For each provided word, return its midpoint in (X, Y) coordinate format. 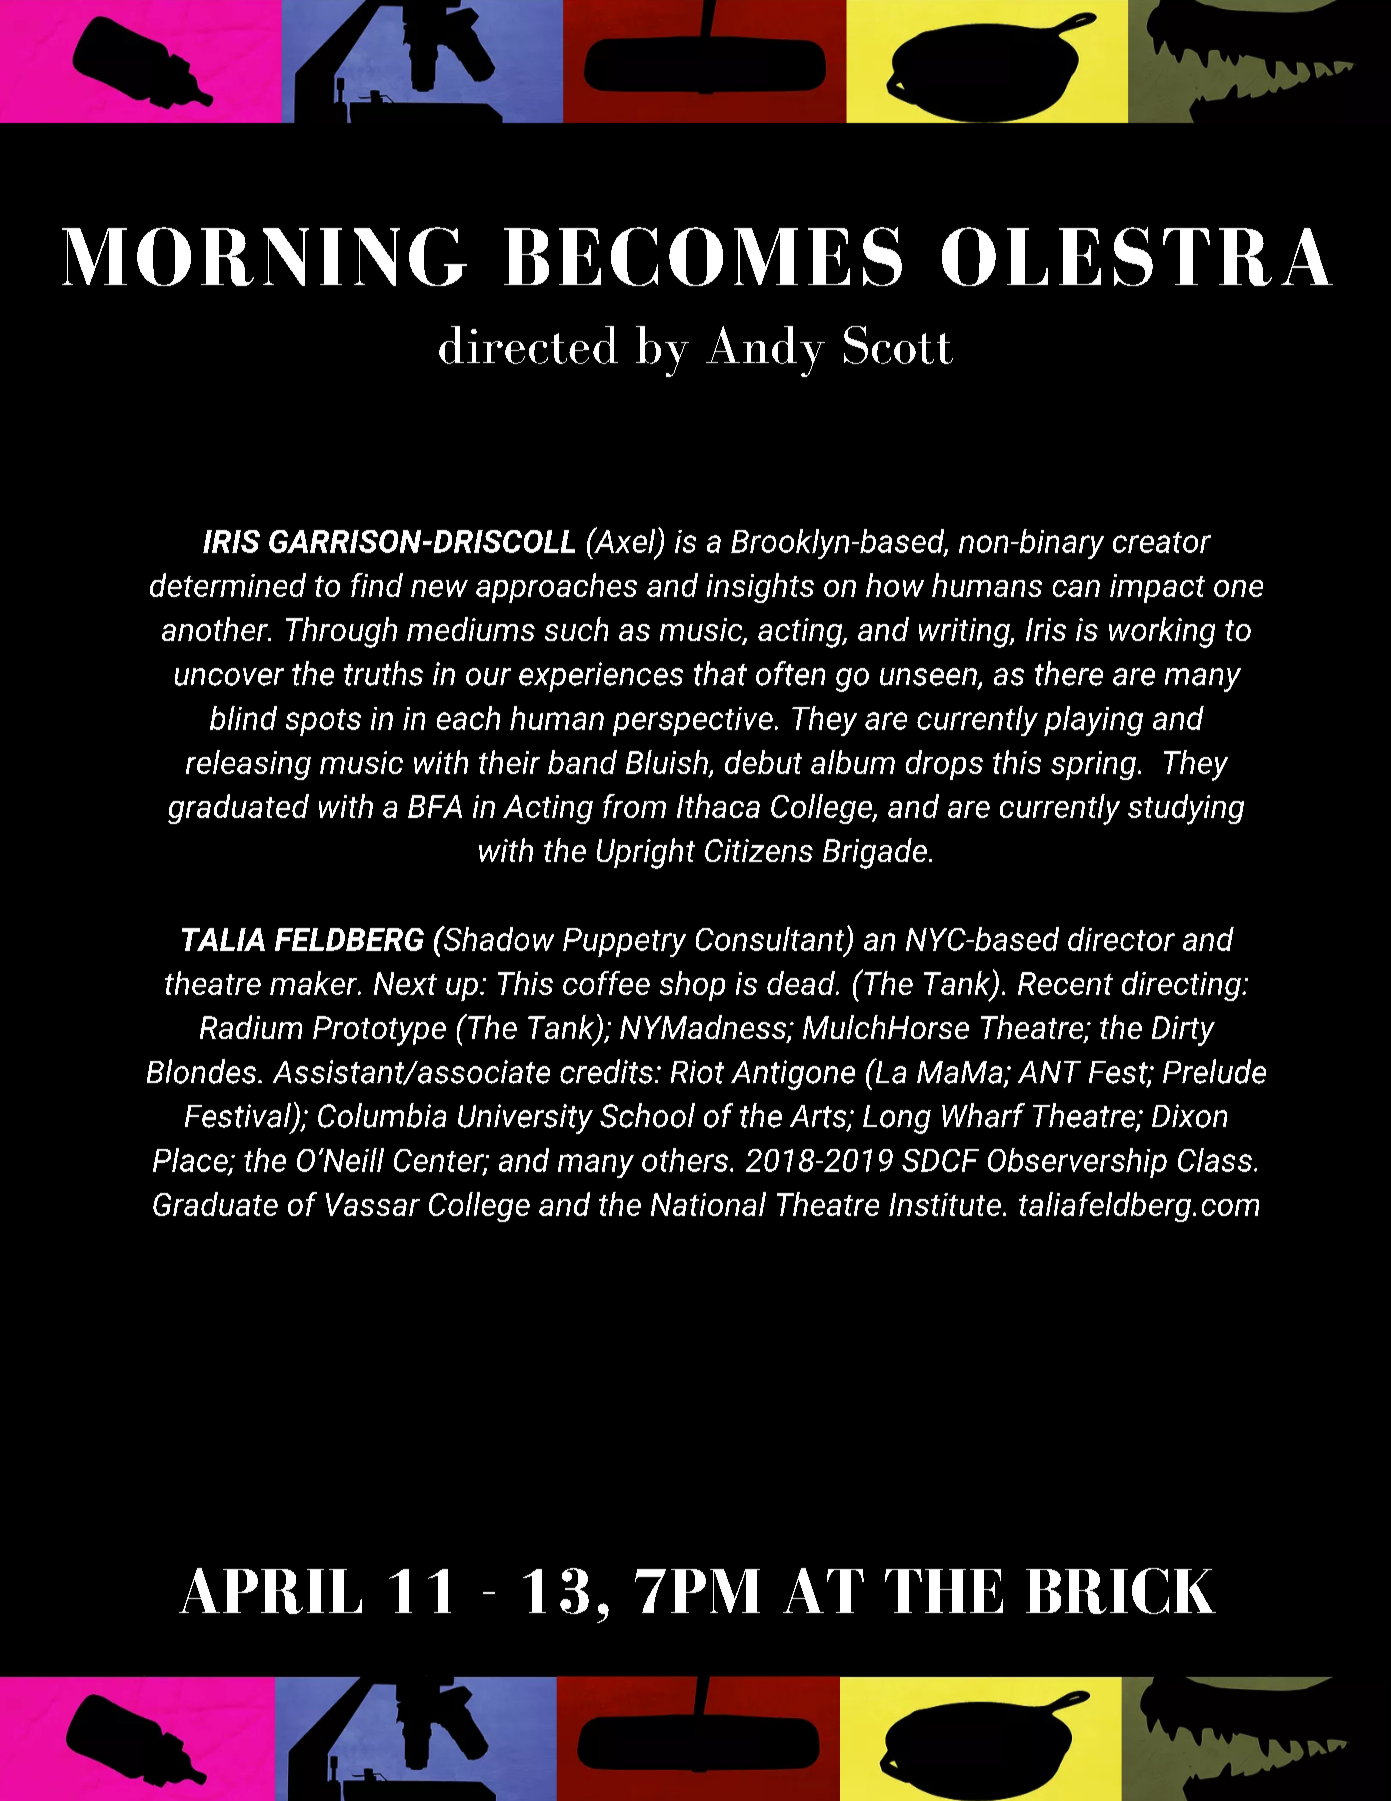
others (685, 1160)
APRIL (270, 1591)
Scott (898, 345)
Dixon (1189, 1116)
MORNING (264, 256)
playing (1093, 721)
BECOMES (703, 256)
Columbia (382, 1115)
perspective (693, 721)
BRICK (1121, 1591)
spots (323, 722)
